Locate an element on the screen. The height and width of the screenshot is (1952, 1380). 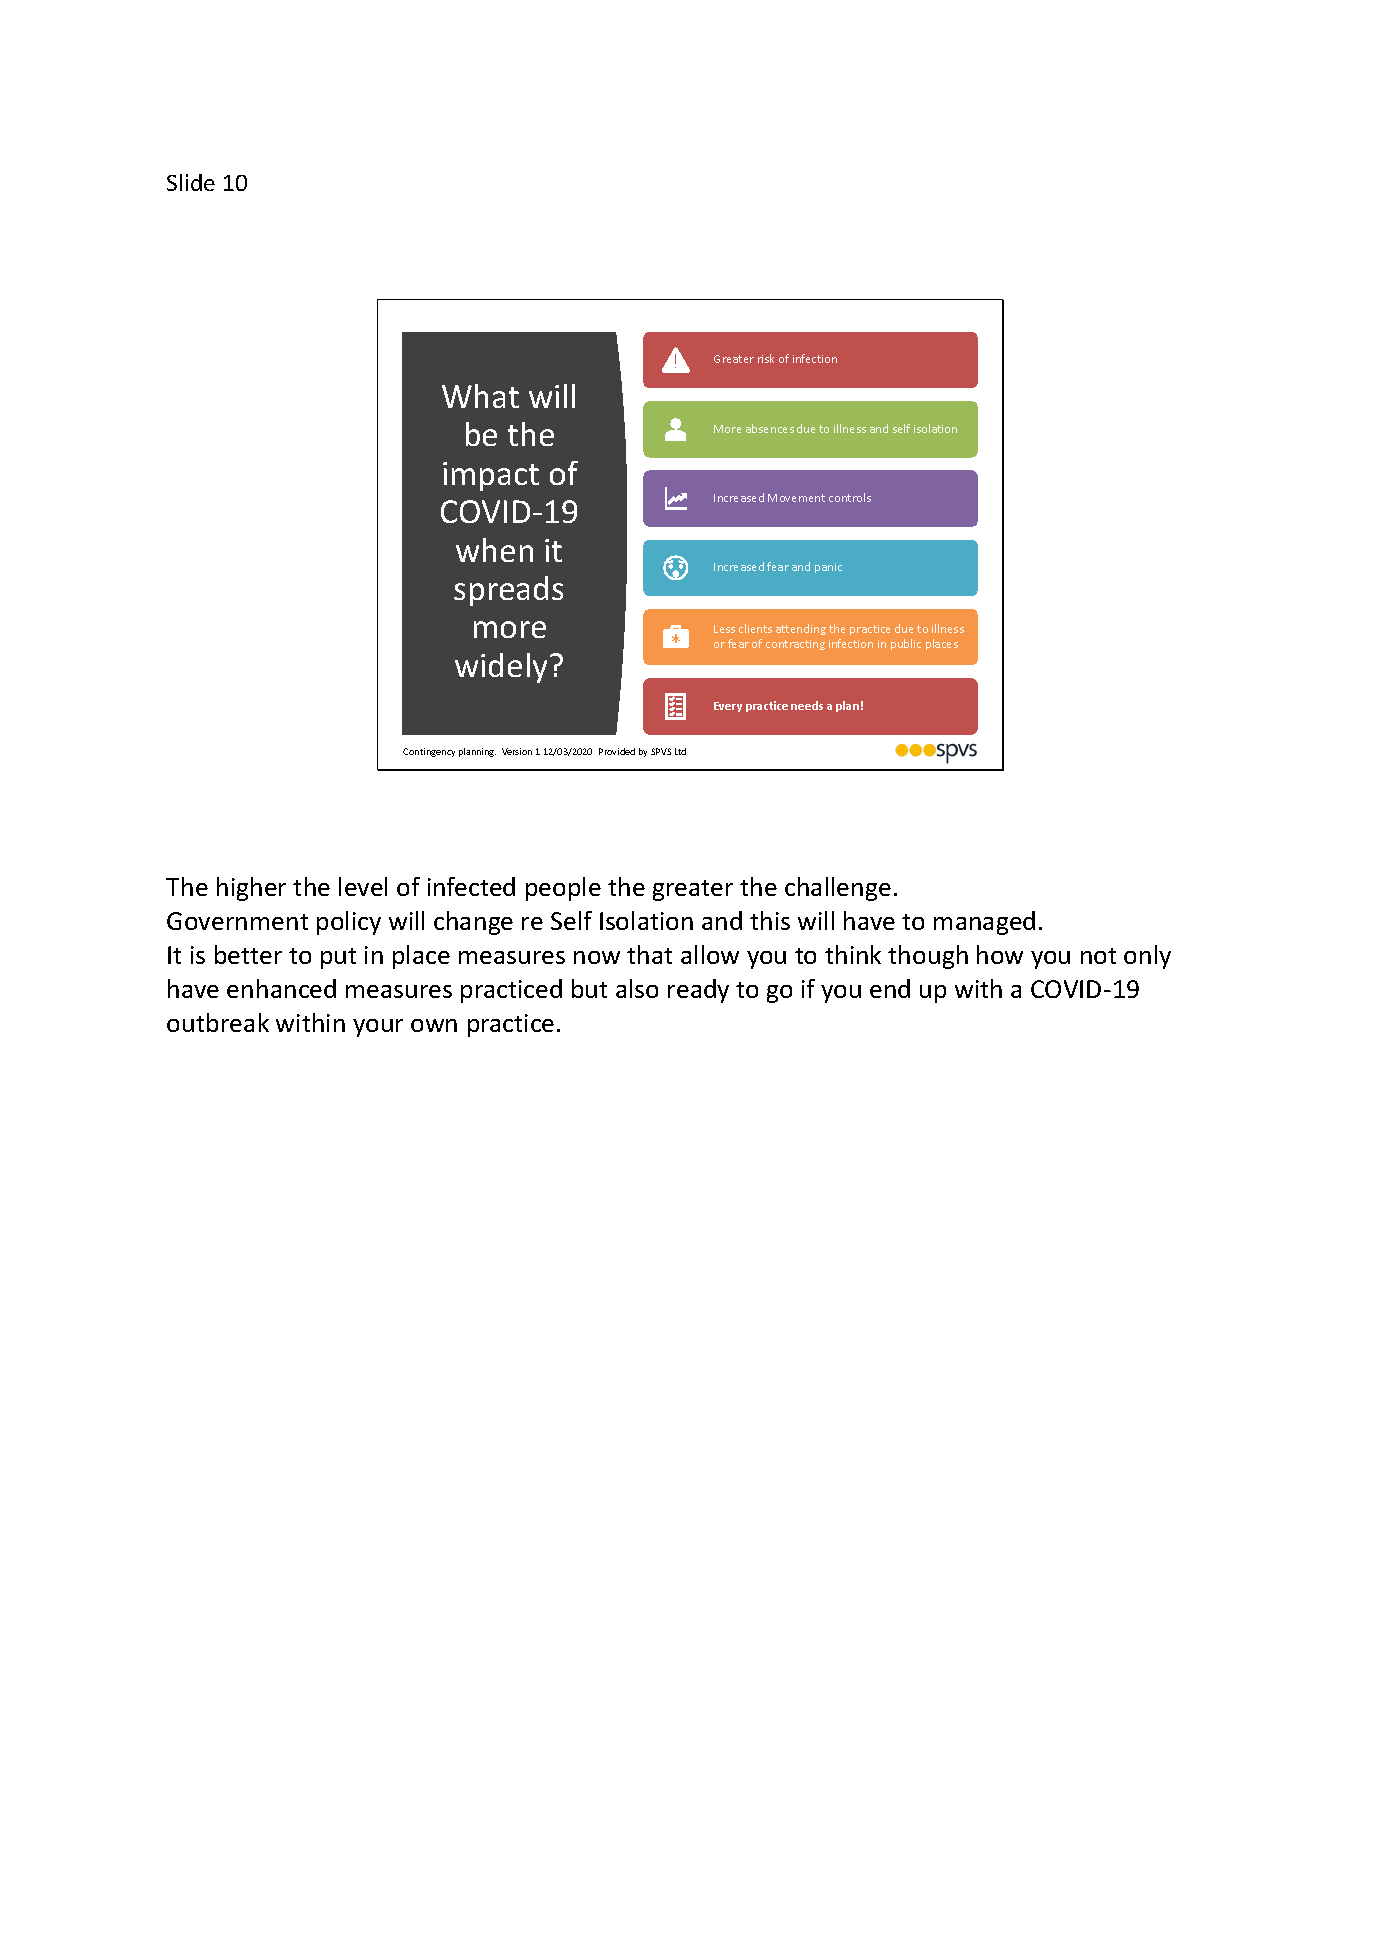
controls is located at coordinates (850, 497).
